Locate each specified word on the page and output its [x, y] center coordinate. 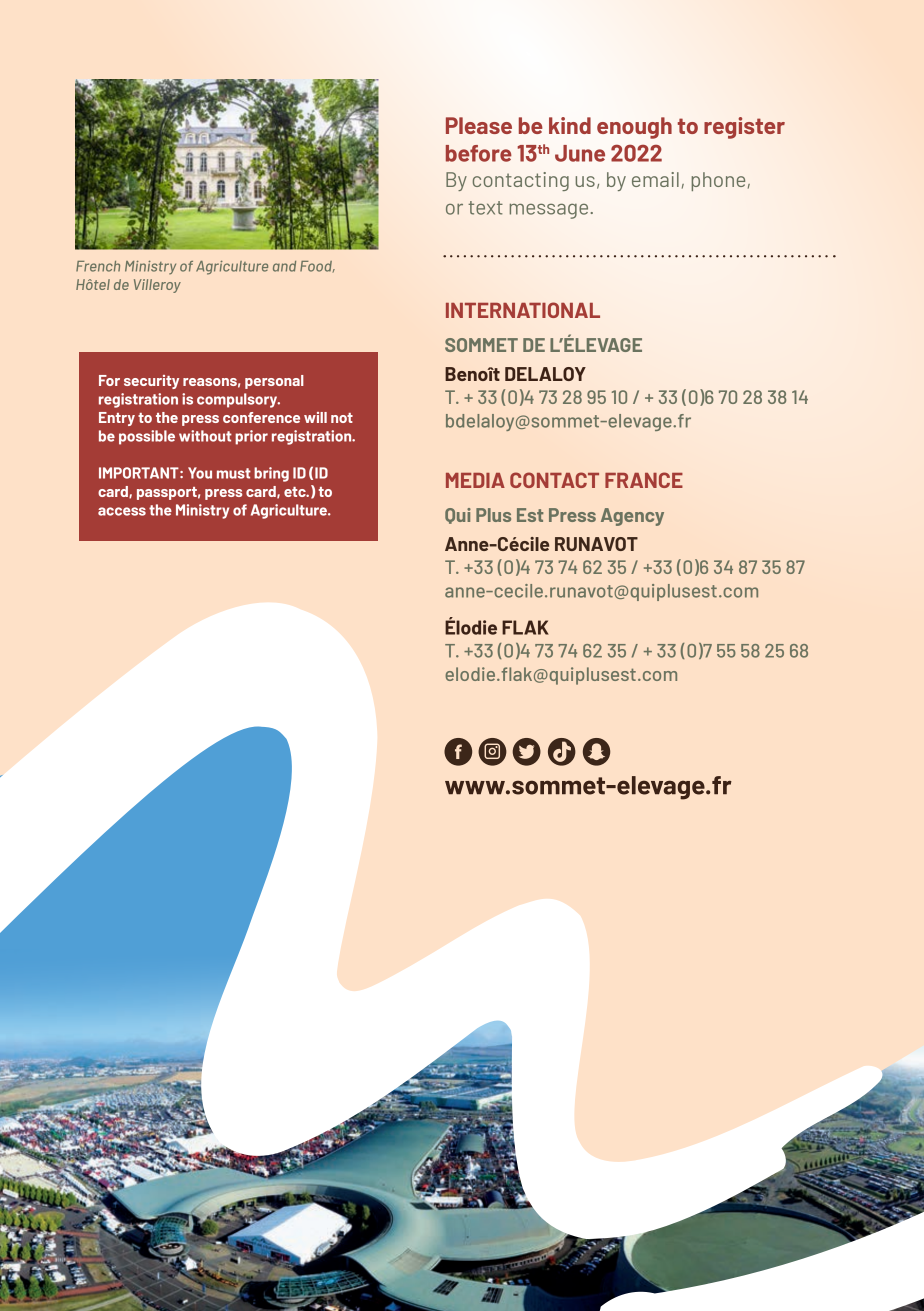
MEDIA [475, 480]
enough [634, 128]
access [122, 511]
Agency [632, 517]
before [479, 153]
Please [479, 125]
